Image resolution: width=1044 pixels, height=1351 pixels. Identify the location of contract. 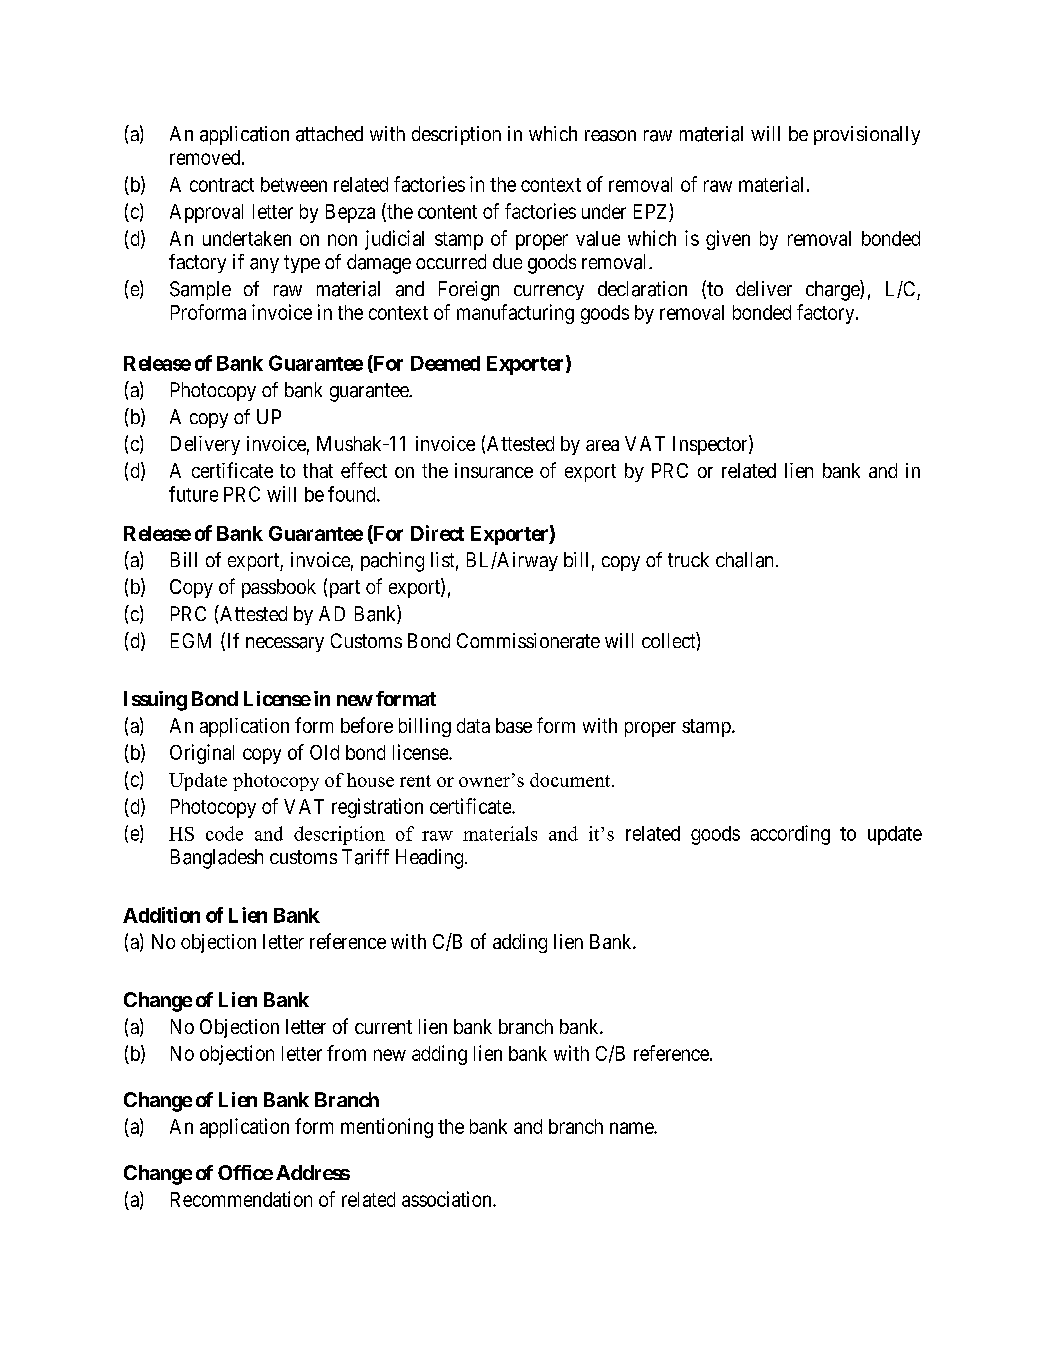
(222, 185).
